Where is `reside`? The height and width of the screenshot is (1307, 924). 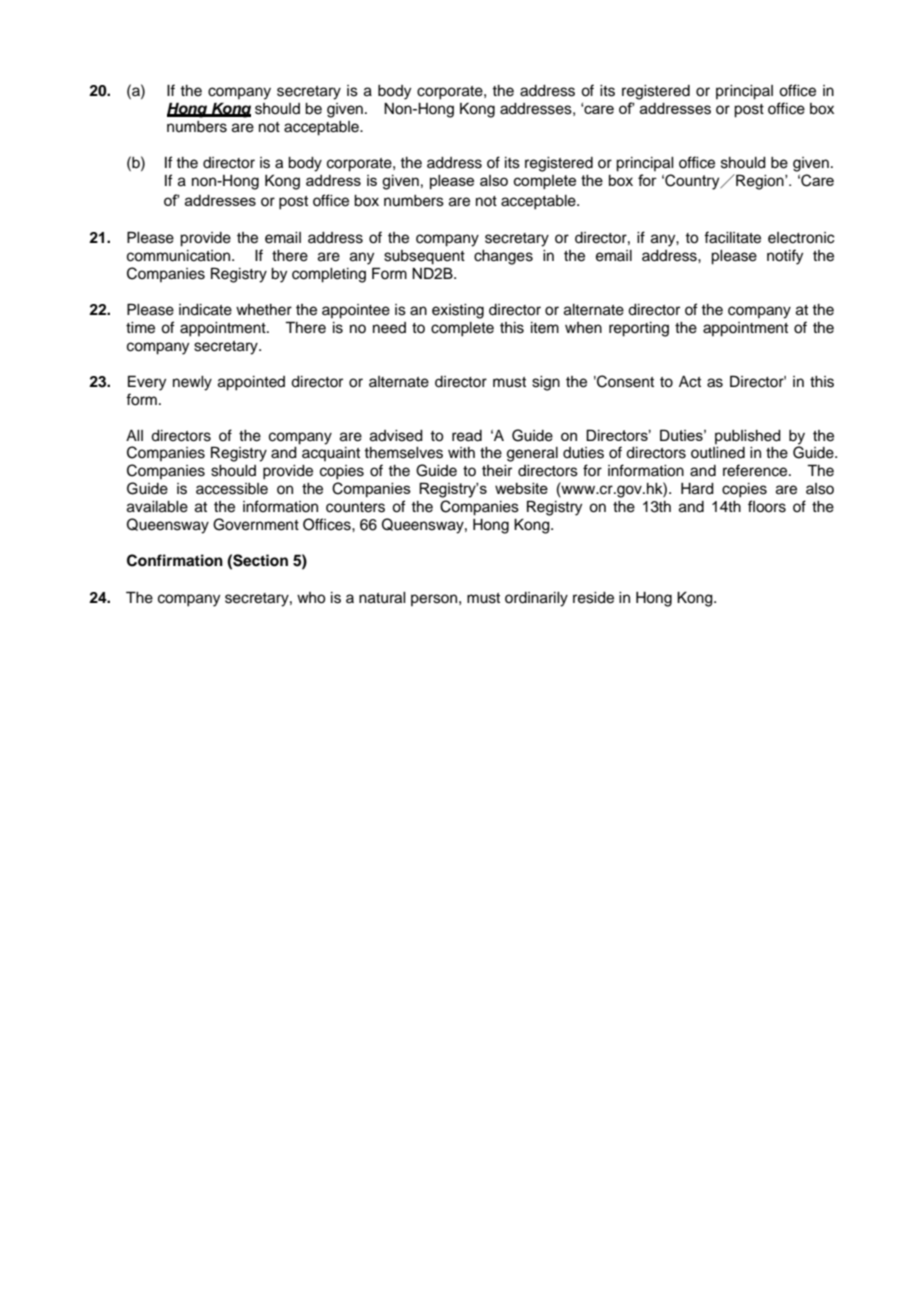 reside is located at coordinates (593, 598).
